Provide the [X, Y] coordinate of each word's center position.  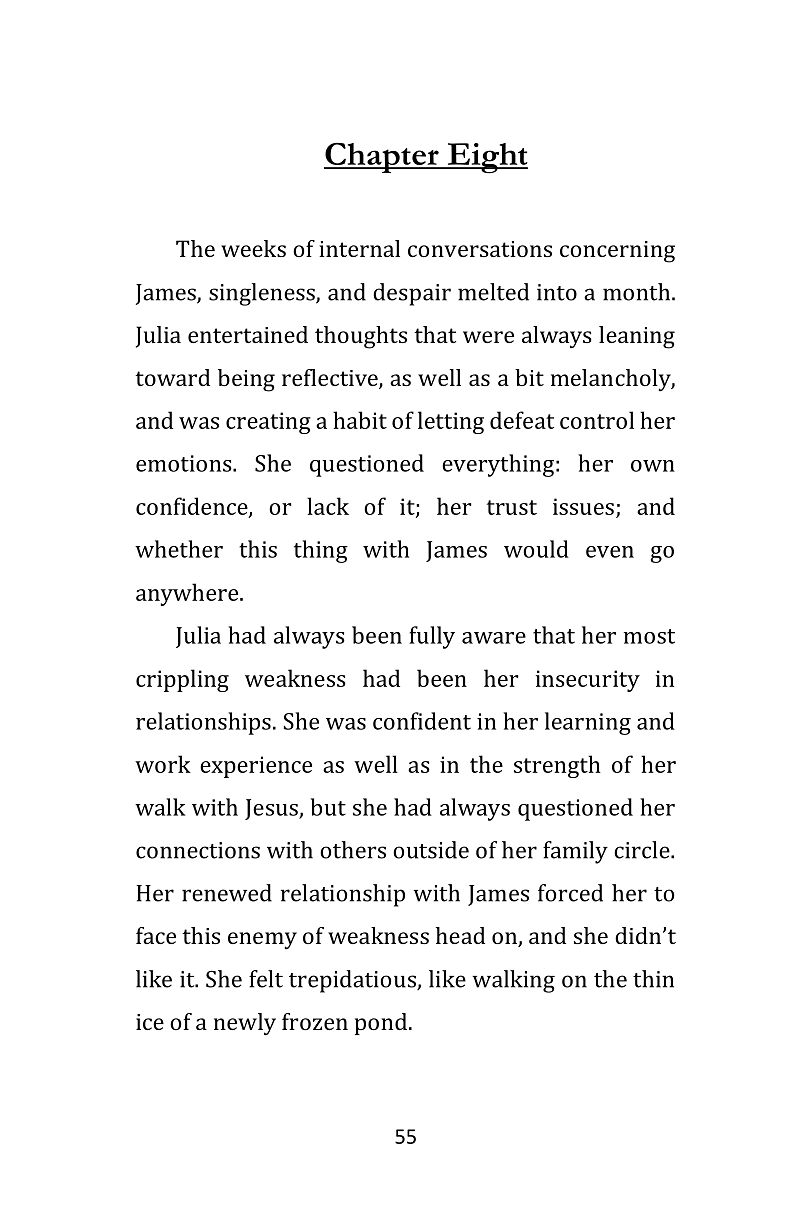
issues [583, 506]
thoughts [361, 337]
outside [431, 850]
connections [198, 850]
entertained [248, 334]
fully [432, 637]
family [575, 852]
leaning [637, 337]
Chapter [382, 158]
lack [328, 506]
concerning [617, 252]
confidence [193, 507]
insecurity [588, 681]
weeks [253, 248]
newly [245, 1024]
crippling [182, 680]
